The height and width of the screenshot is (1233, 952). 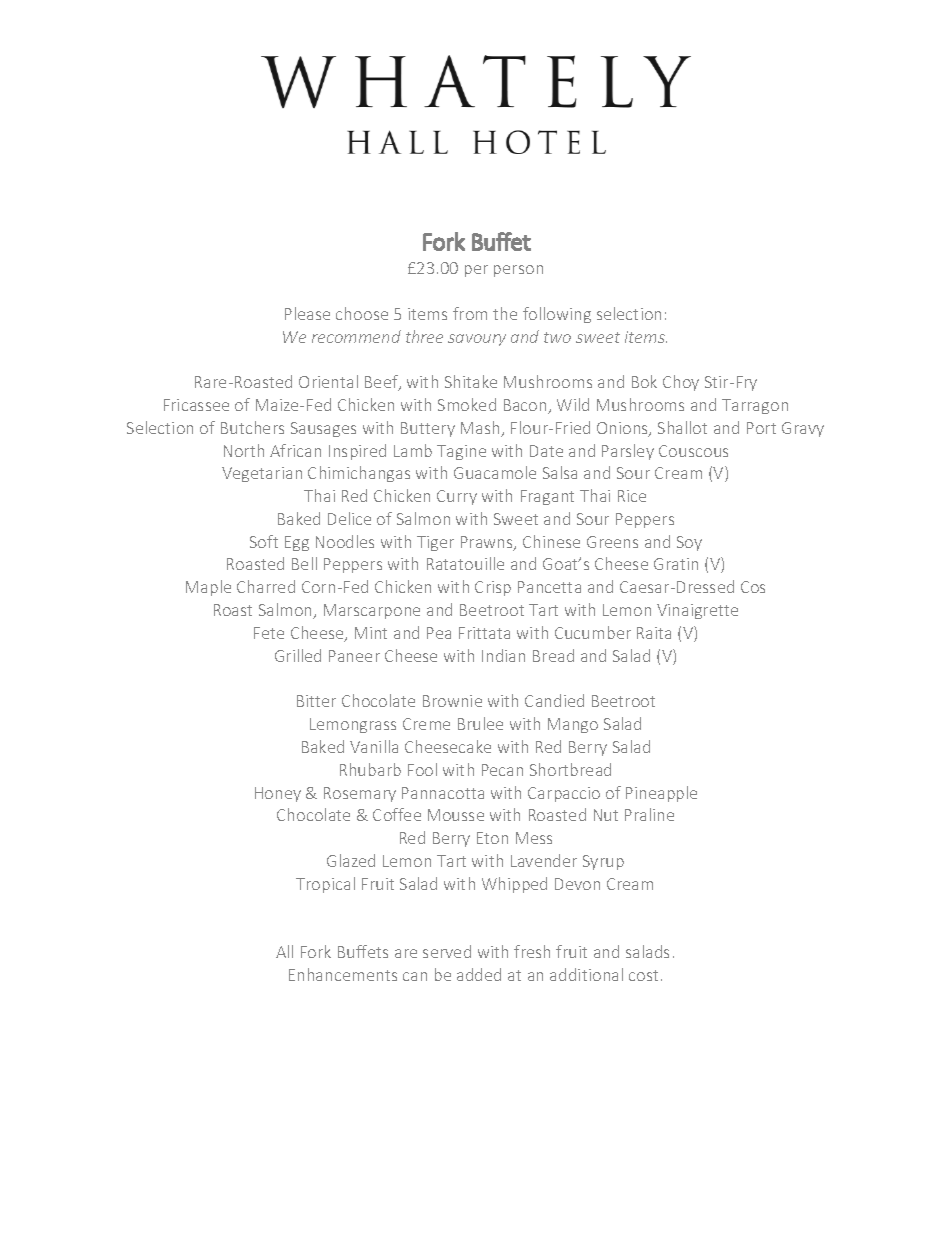 What do you see at coordinates (697, 611) in the screenshot?
I see `Vinaigrette` at bounding box center [697, 611].
